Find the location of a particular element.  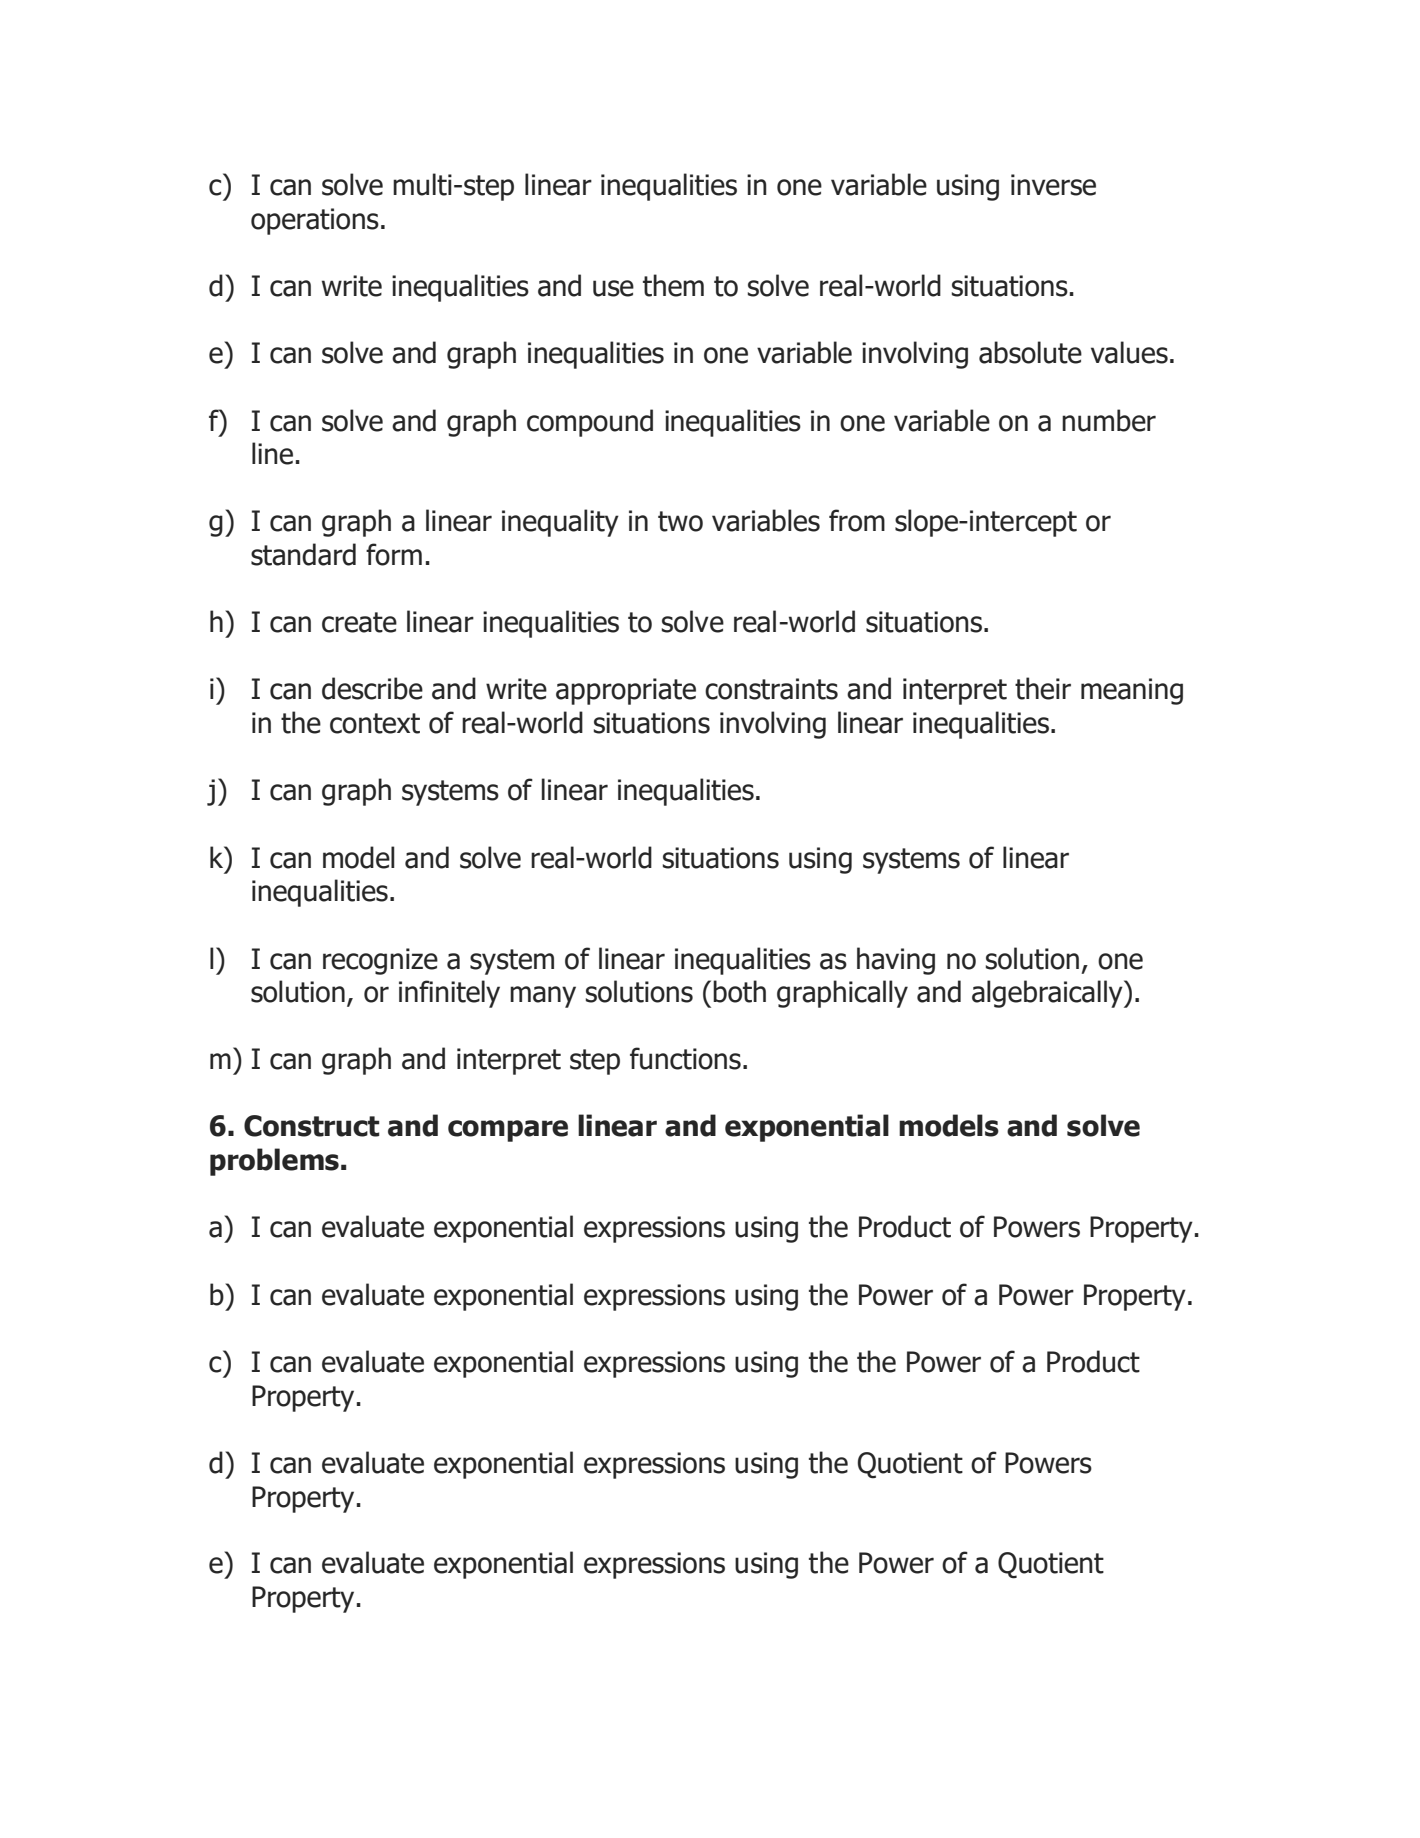

their is located at coordinates (1043, 688).
